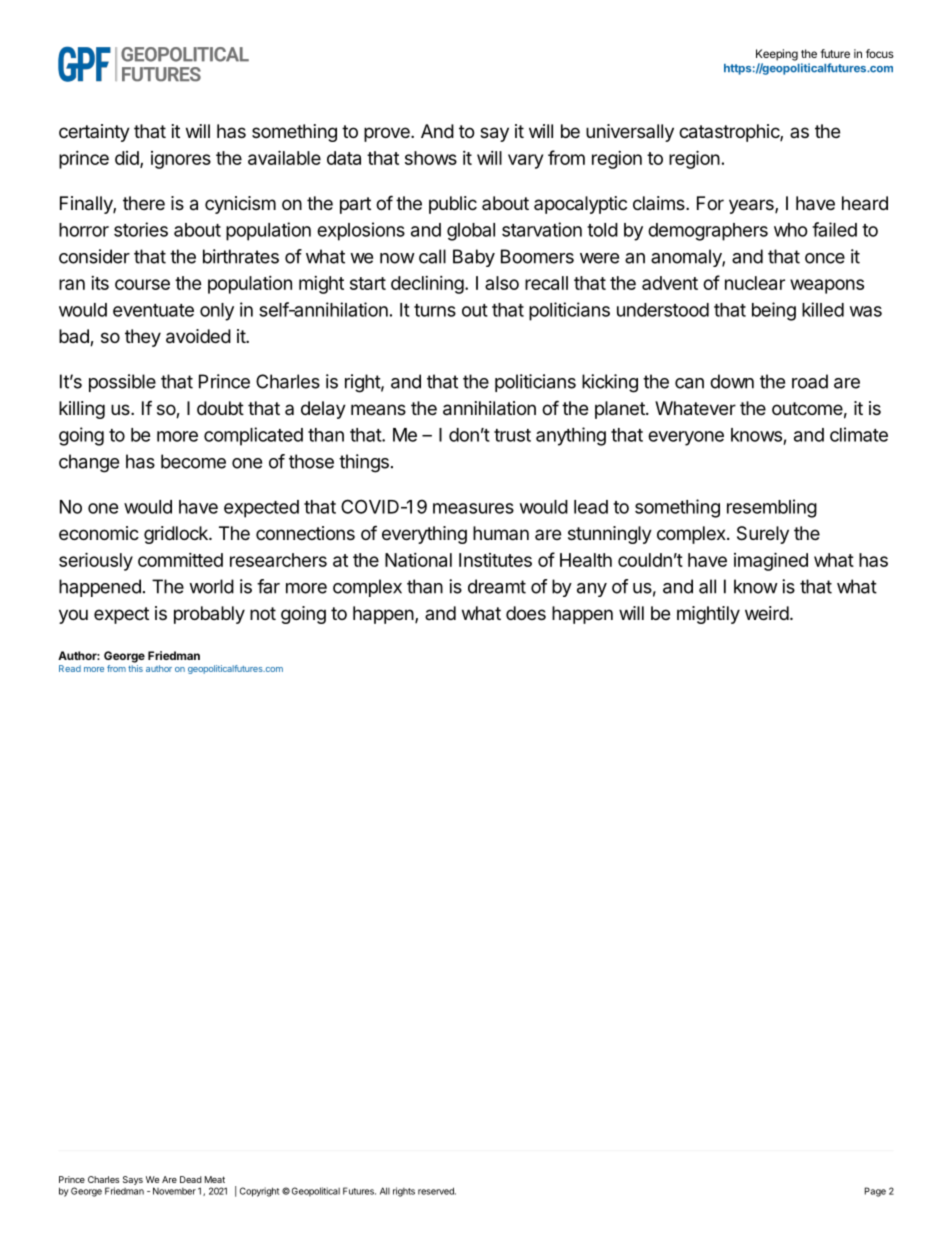 The height and width of the screenshot is (1233, 952). What do you see at coordinates (174, 1191) in the screenshot?
I see `November` at bounding box center [174, 1191].
